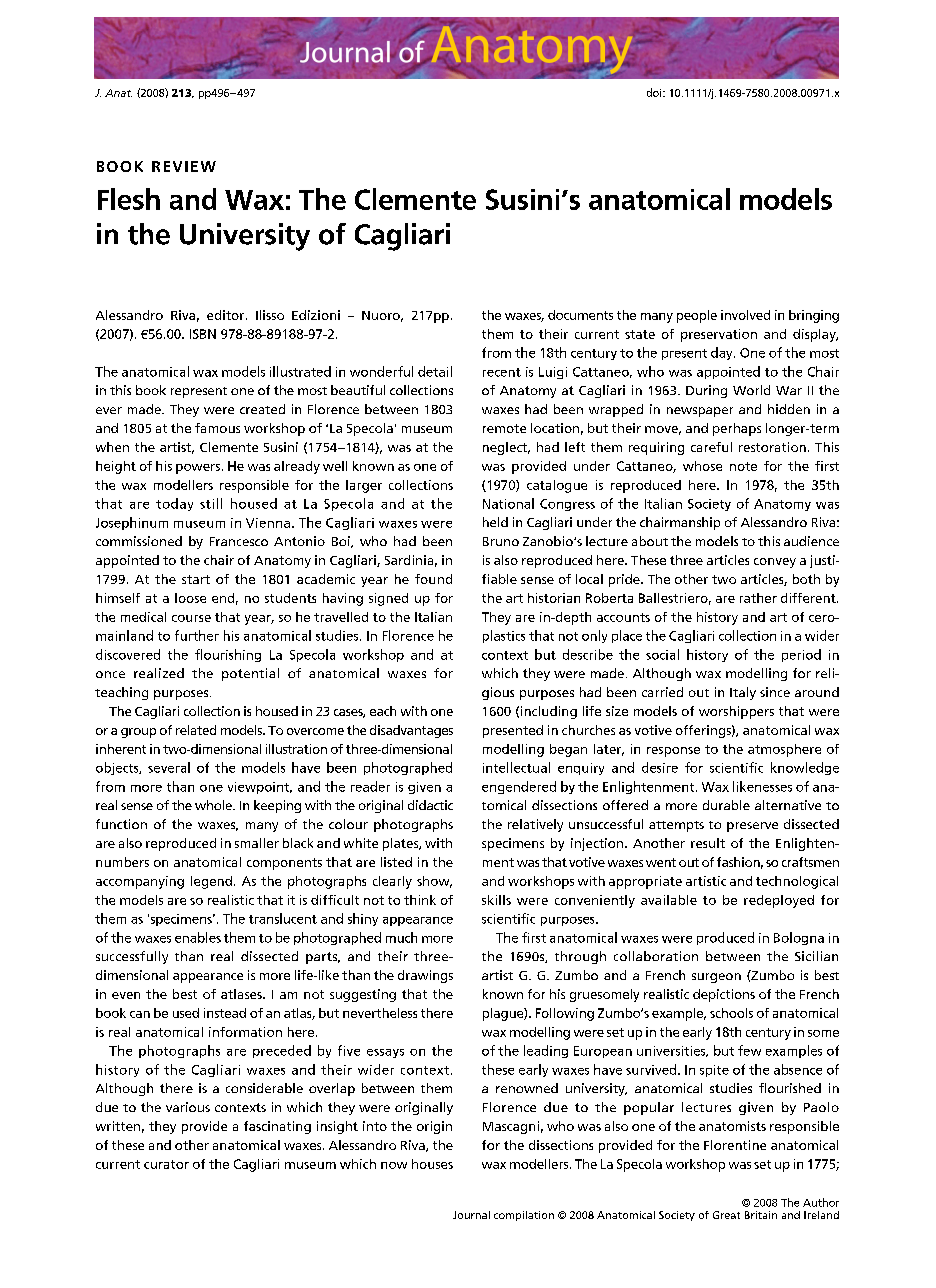  I want to click on surgeon, so click(716, 978).
